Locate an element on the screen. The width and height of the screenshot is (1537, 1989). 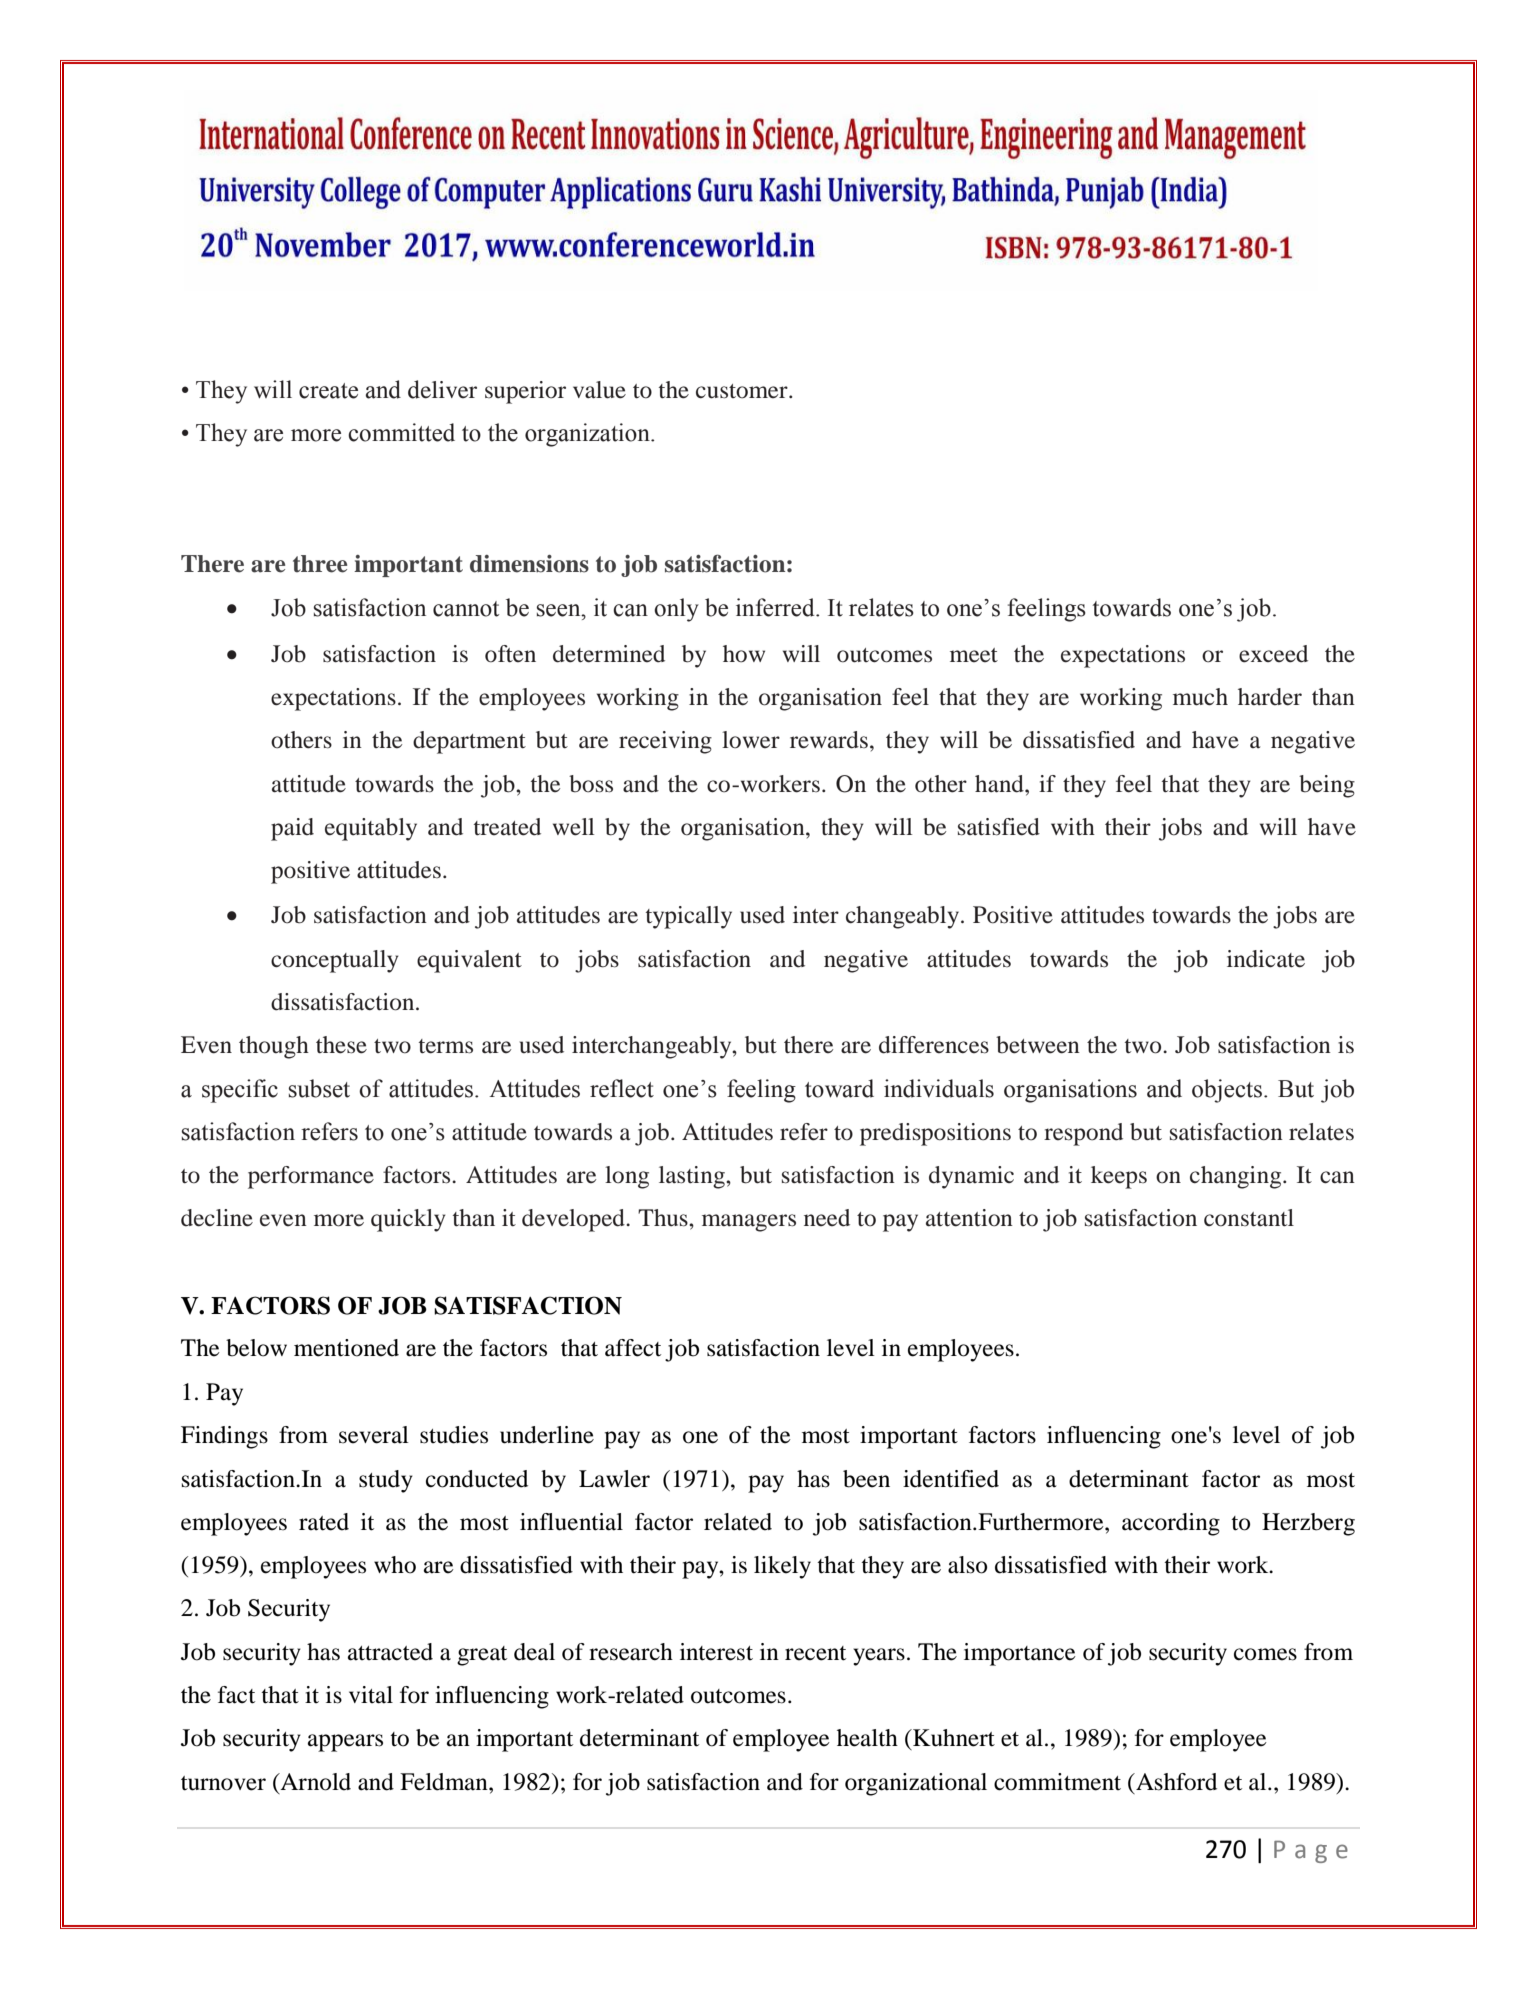
changing is located at coordinates (1237, 1177).
